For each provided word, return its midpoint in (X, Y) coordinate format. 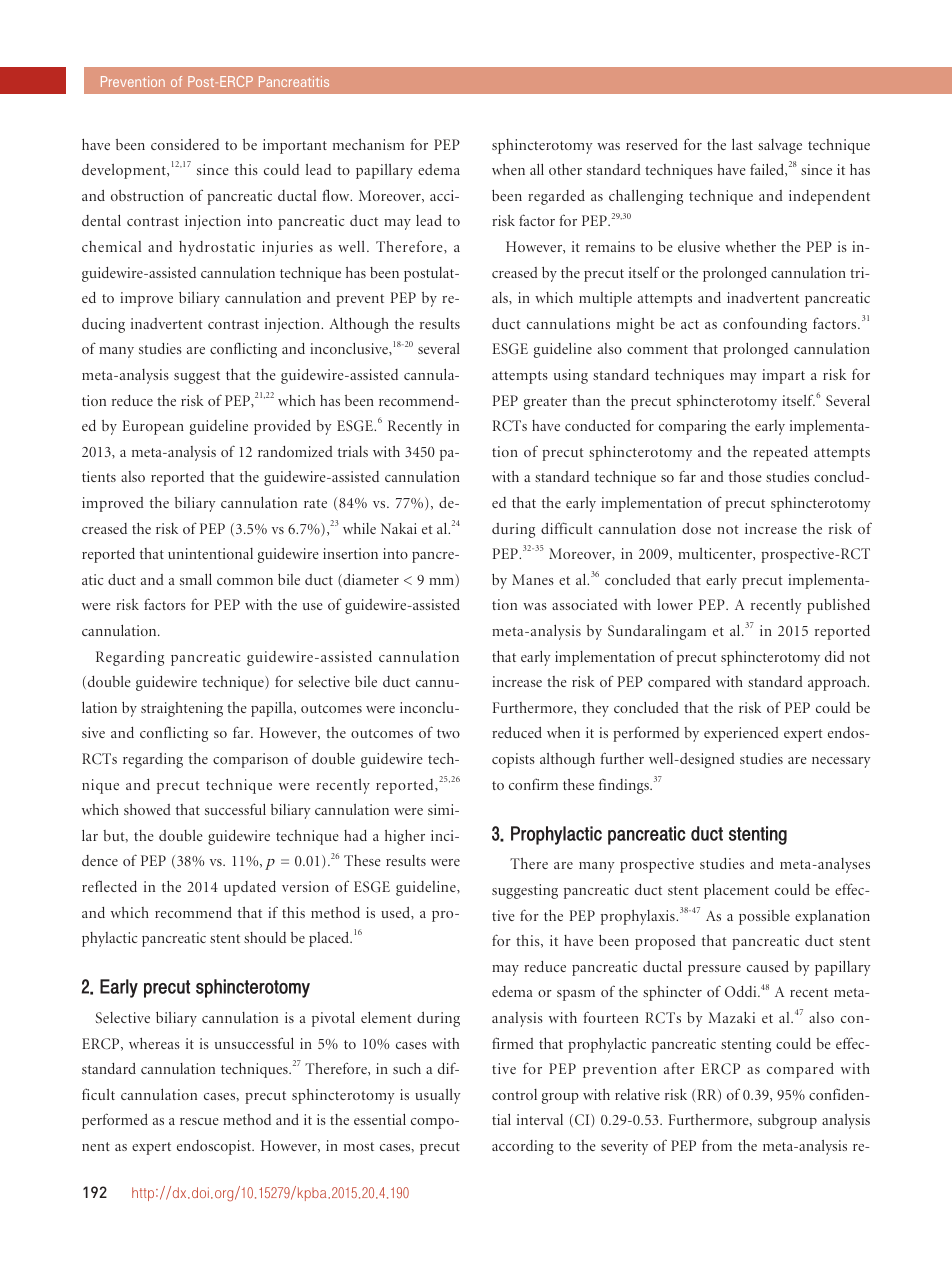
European (153, 427)
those (745, 476)
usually (438, 1096)
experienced (741, 734)
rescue (199, 1121)
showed (147, 809)
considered (185, 144)
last (742, 144)
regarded (556, 197)
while (359, 528)
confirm (533, 784)
